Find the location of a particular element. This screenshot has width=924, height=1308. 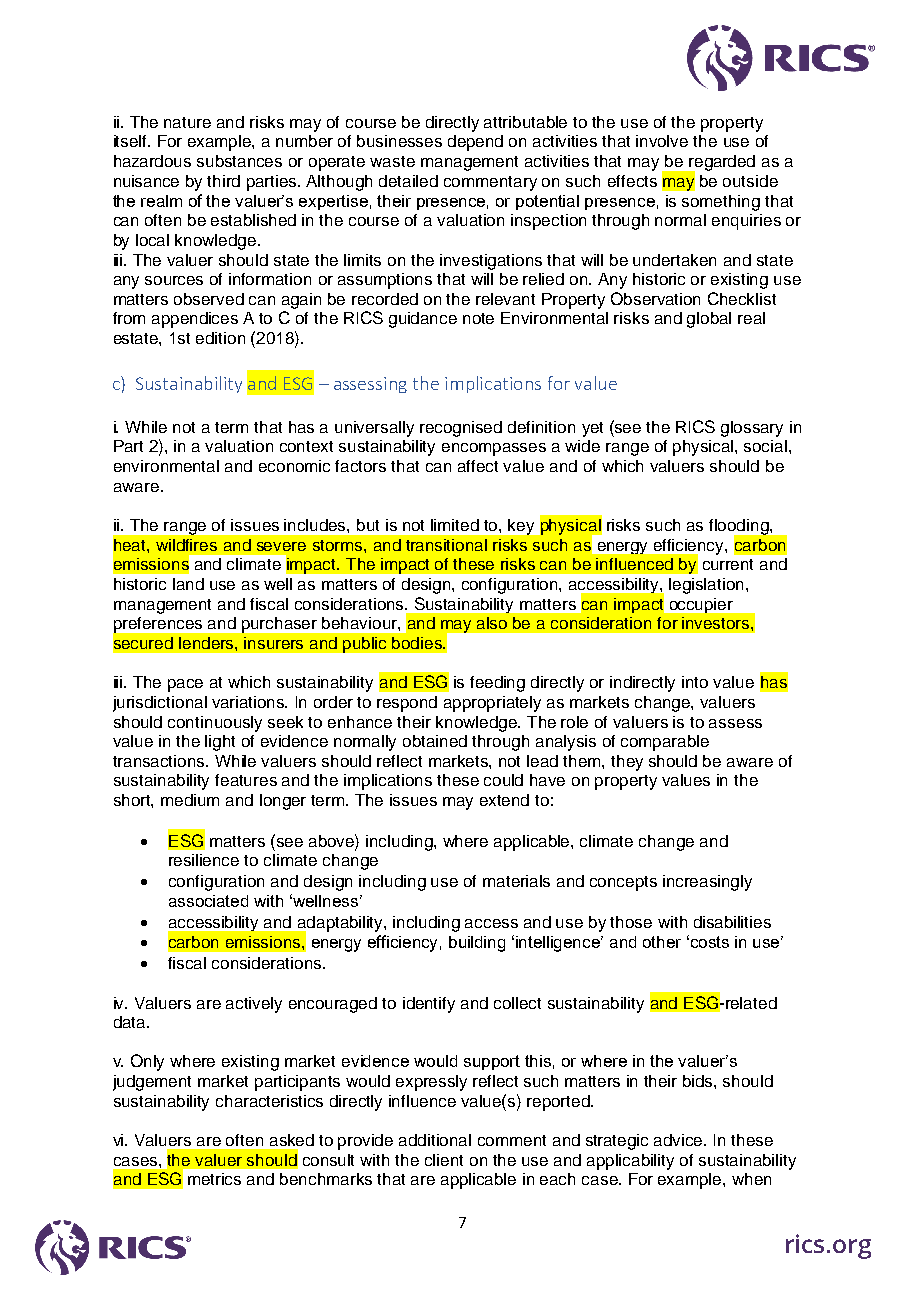

substances is located at coordinates (239, 161).
